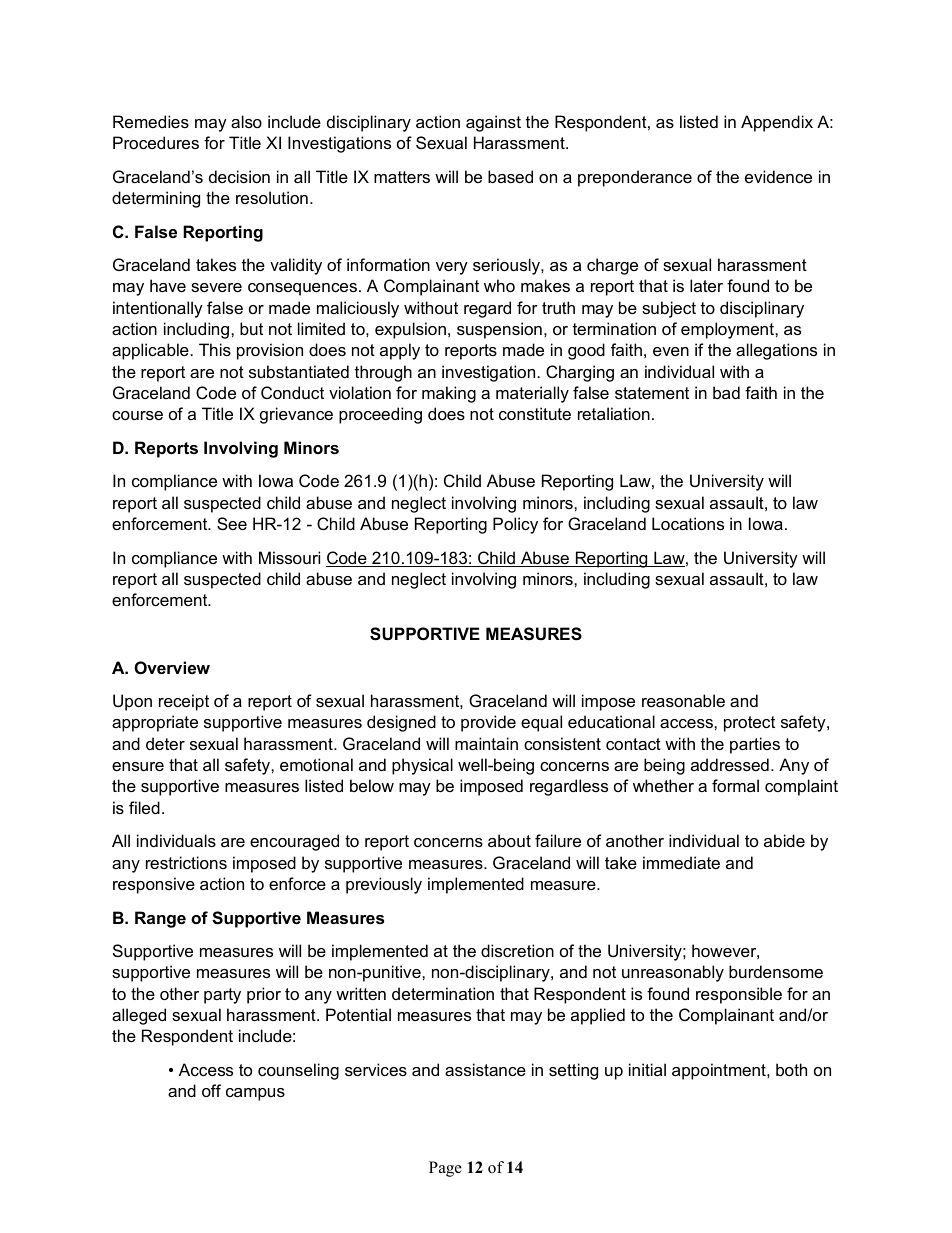 The width and height of the screenshot is (952, 1233). I want to click on immediate, so click(681, 862).
